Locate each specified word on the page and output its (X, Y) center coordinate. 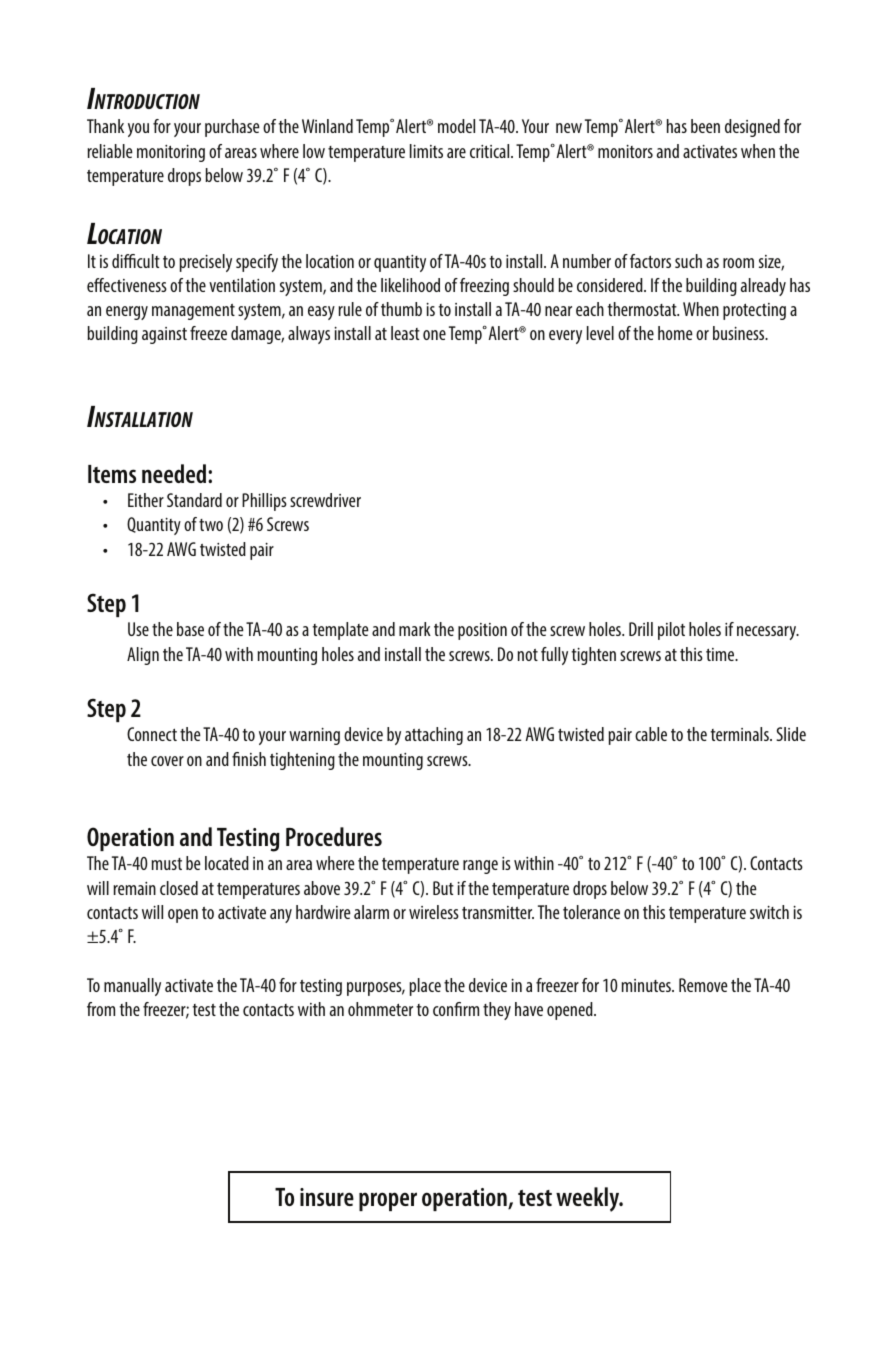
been (705, 126)
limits (426, 151)
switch (769, 912)
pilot (671, 631)
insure (327, 1197)
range (480, 867)
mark (415, 629)
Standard (194, 500)
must (167, 864)
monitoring (171, 153)
